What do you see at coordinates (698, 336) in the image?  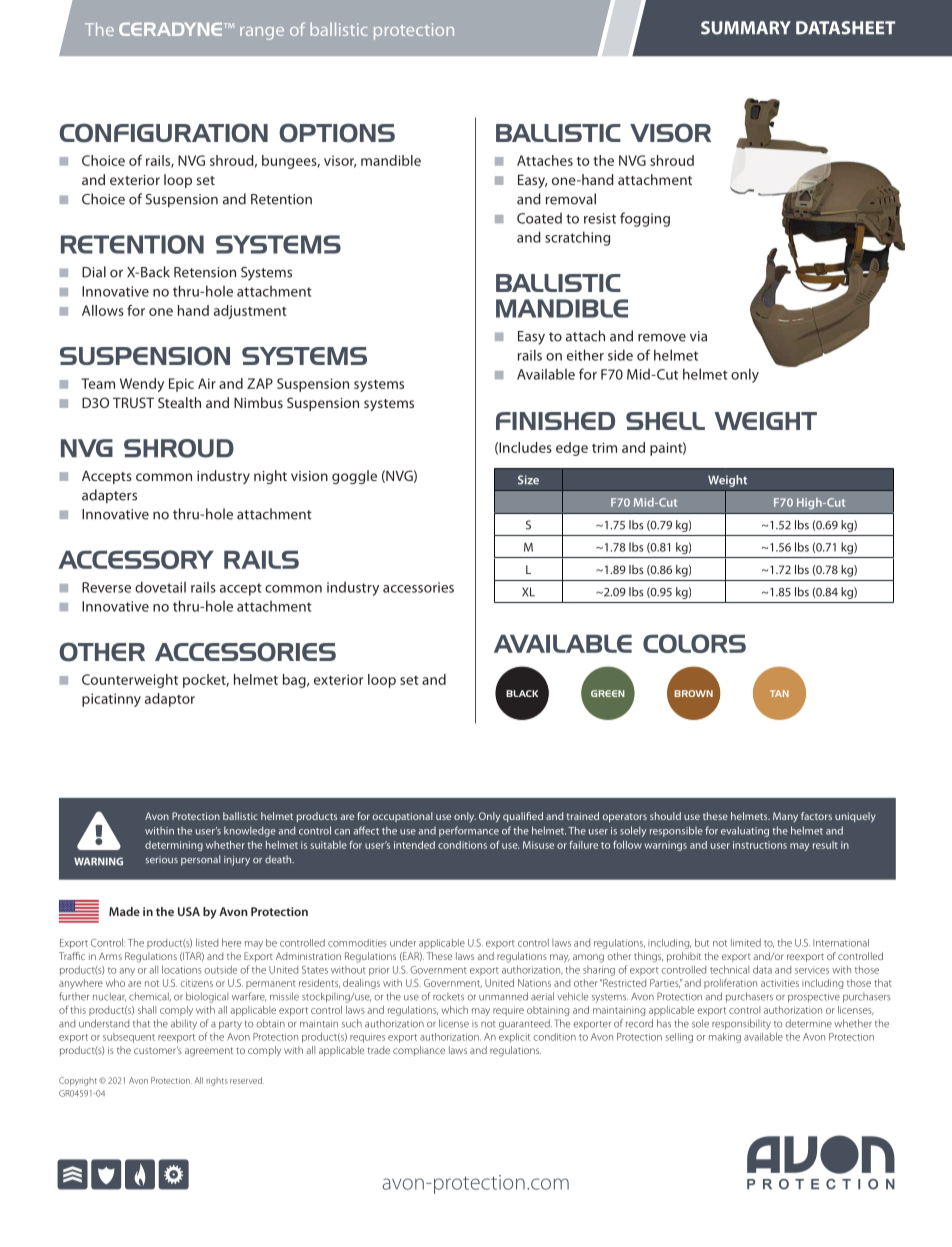 I see `via` at bounding box center [698, 336].
